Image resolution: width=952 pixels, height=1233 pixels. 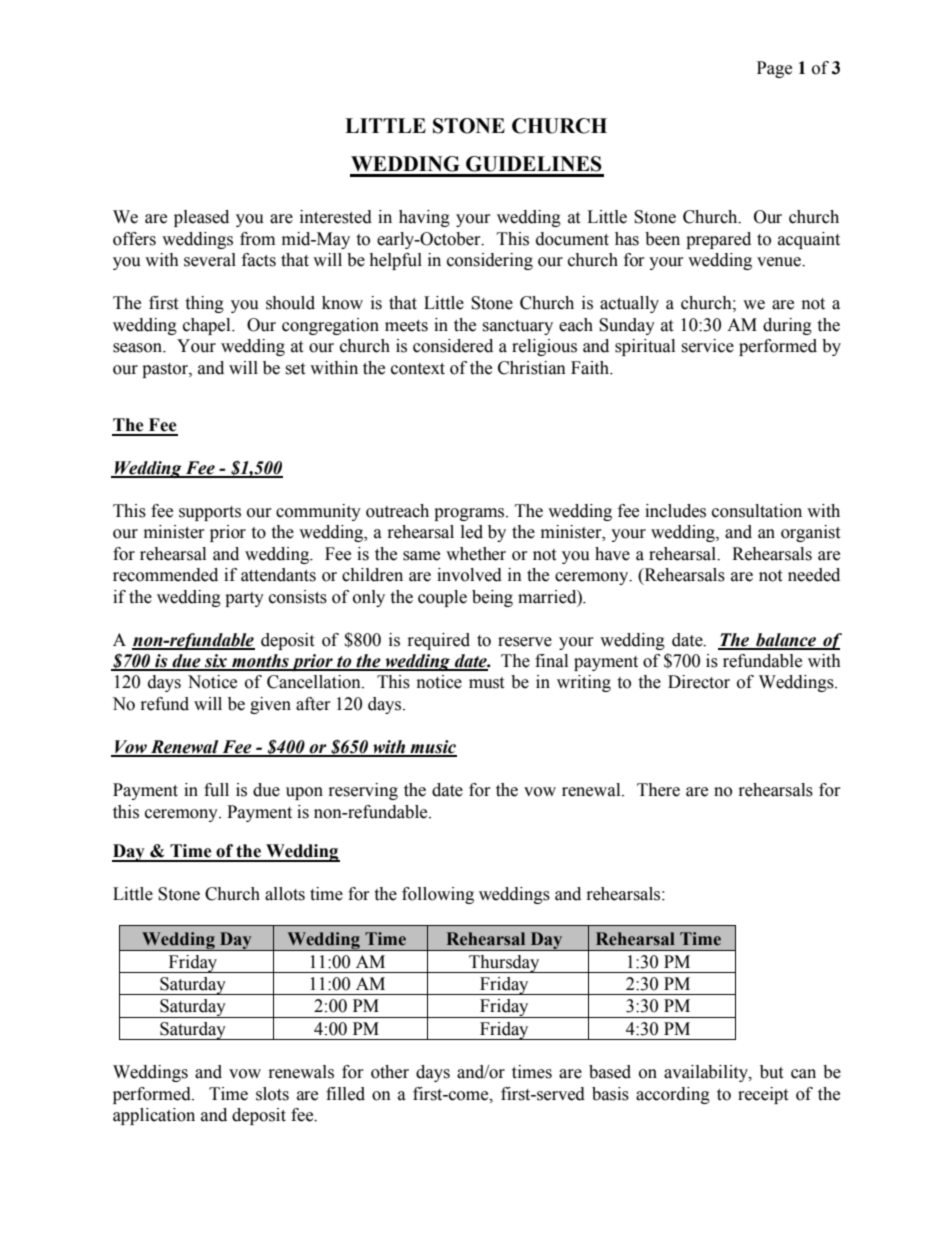 I want to click on supports, so click(x=210, y=513).
